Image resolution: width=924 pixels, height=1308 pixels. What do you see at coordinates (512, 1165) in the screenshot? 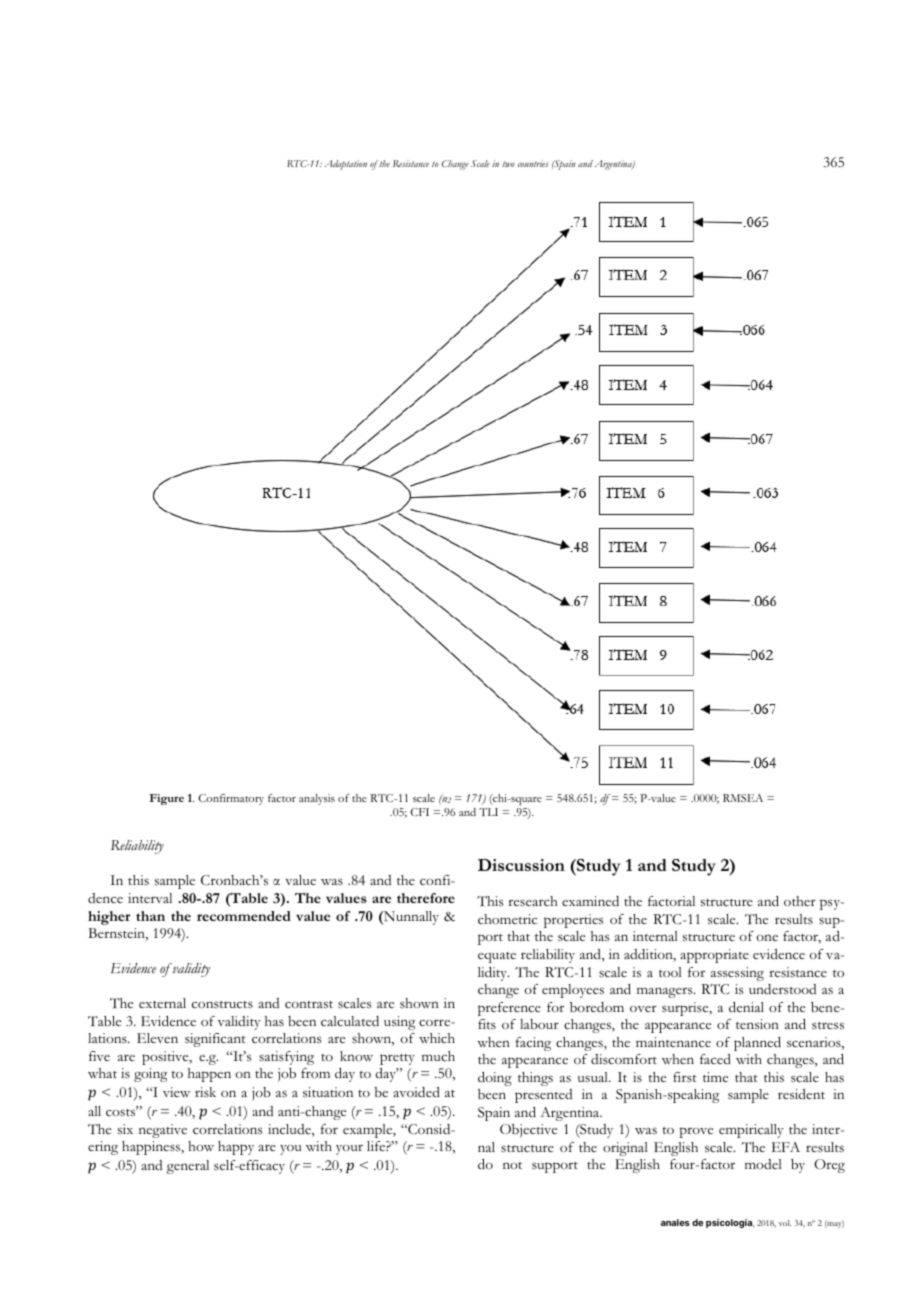
I see `not` at bounding box center [512, 1165].
